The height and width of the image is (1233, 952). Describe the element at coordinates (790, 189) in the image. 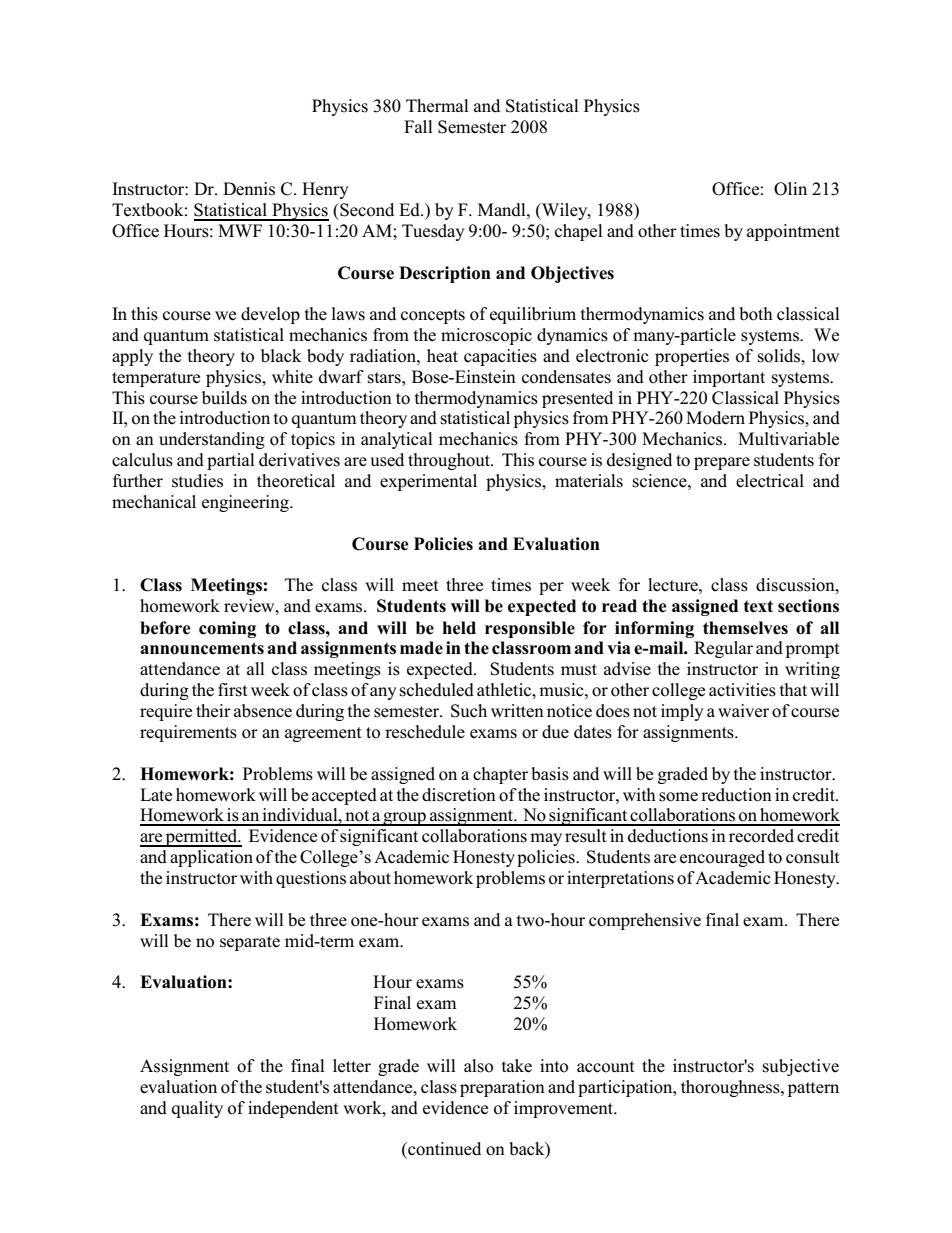

I see `Olin` at that location.
